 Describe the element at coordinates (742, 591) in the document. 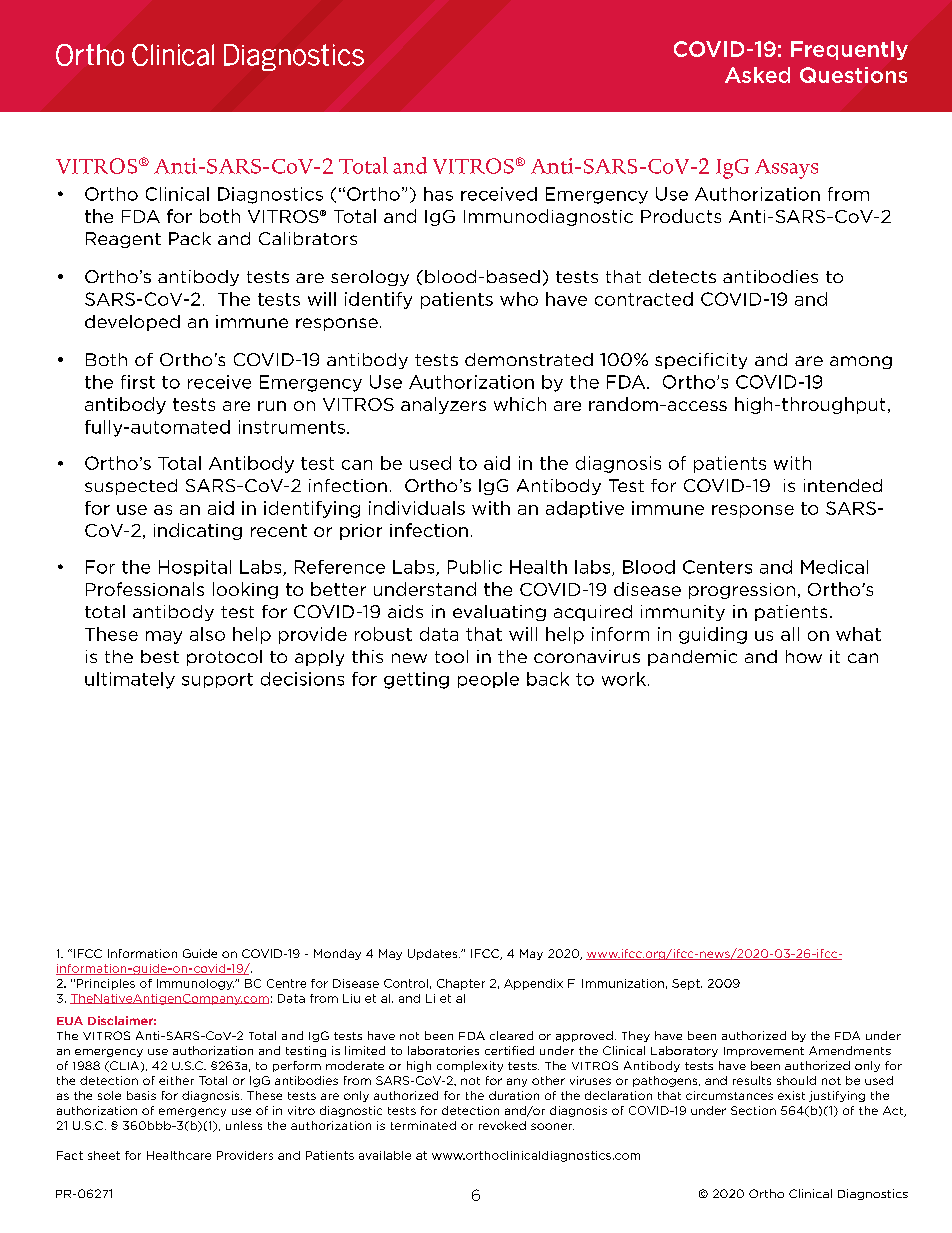

I see `progression` at that location.
